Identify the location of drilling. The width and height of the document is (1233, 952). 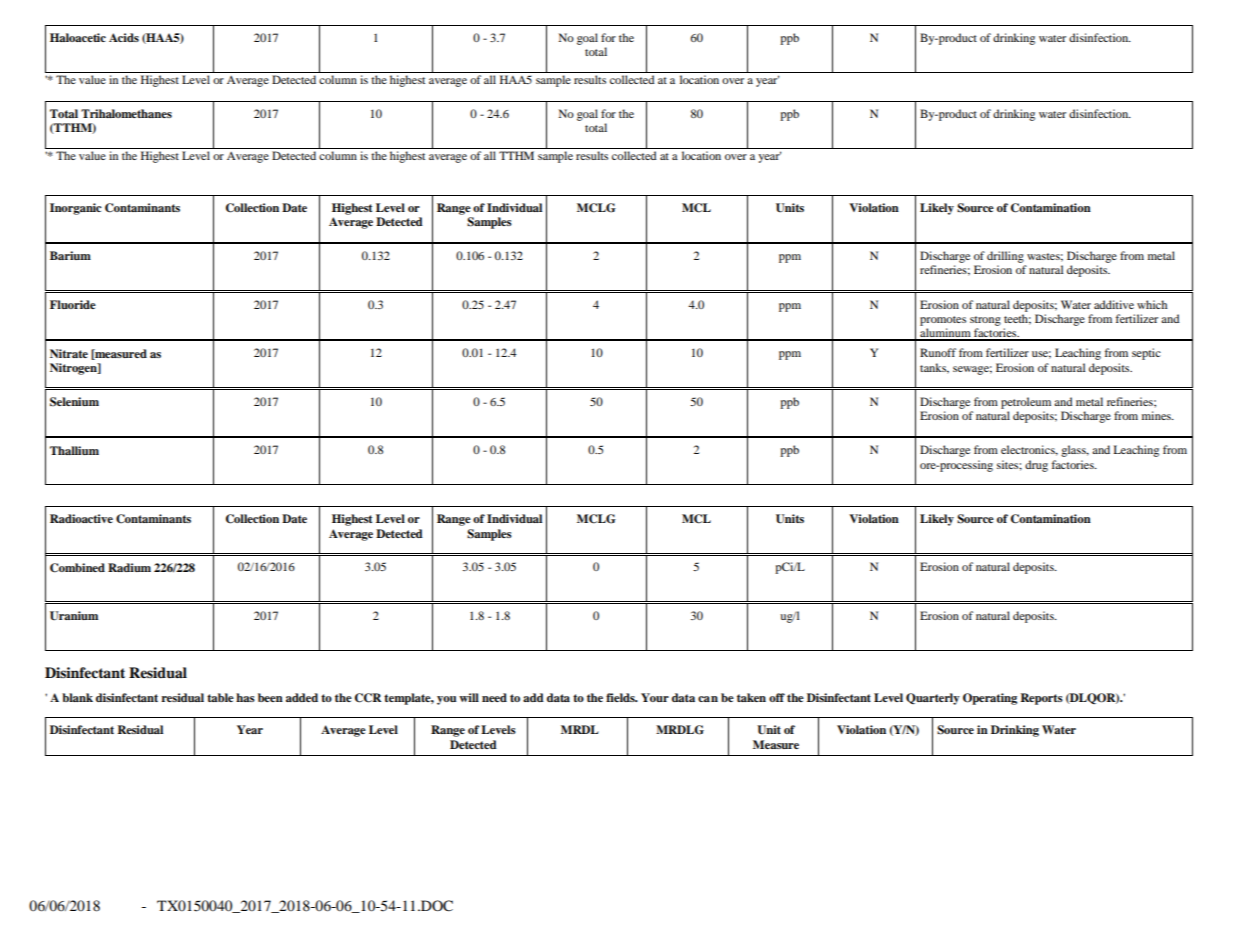
(1005, 257).
